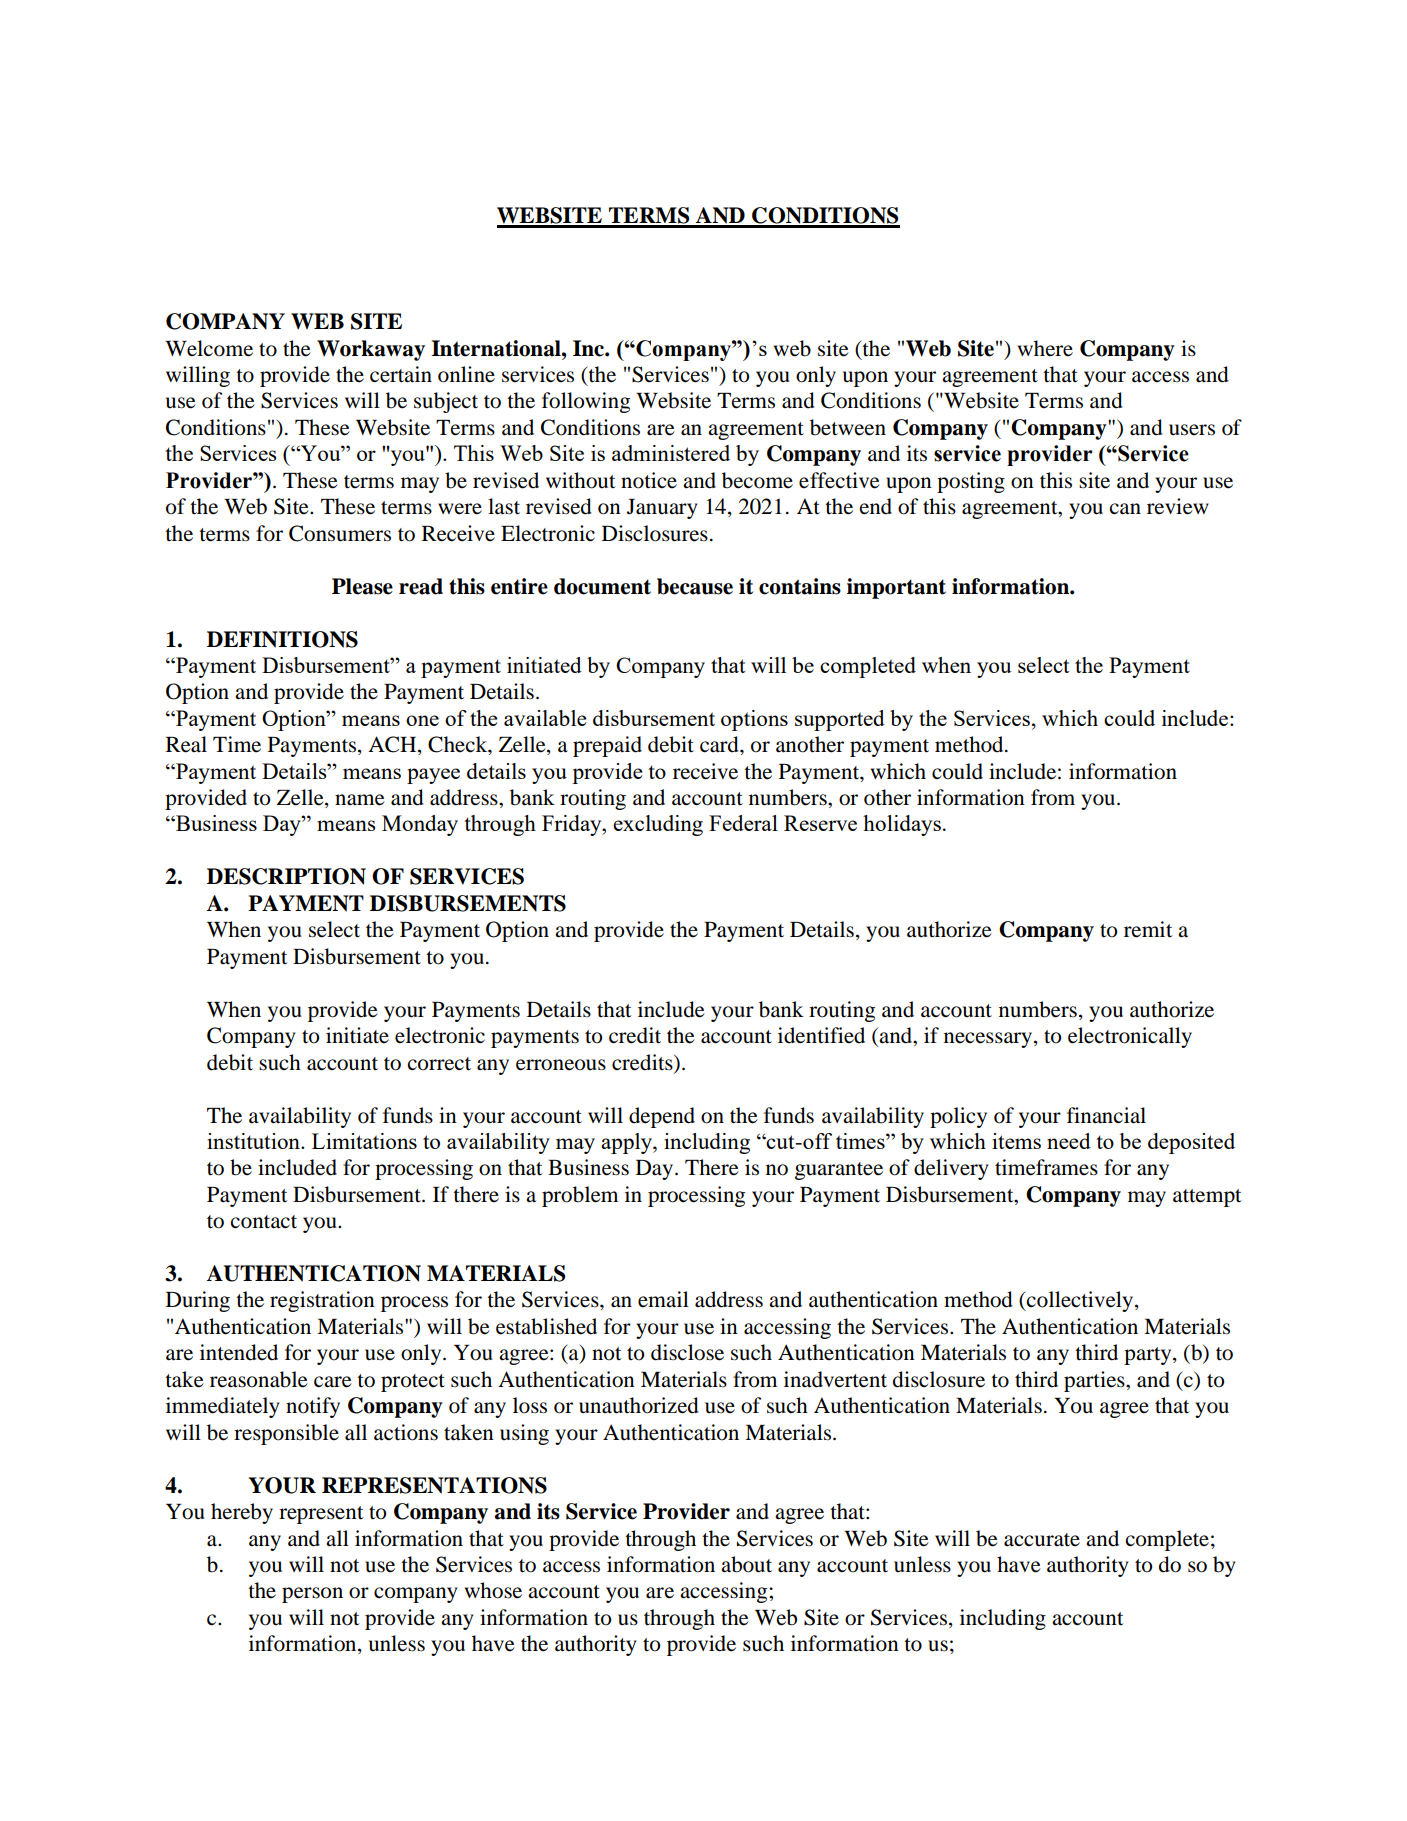 The height and width of the document is (1821, 1407). Describe the element at coordinates (1125, 509) in the document. I see `can` at that location.
